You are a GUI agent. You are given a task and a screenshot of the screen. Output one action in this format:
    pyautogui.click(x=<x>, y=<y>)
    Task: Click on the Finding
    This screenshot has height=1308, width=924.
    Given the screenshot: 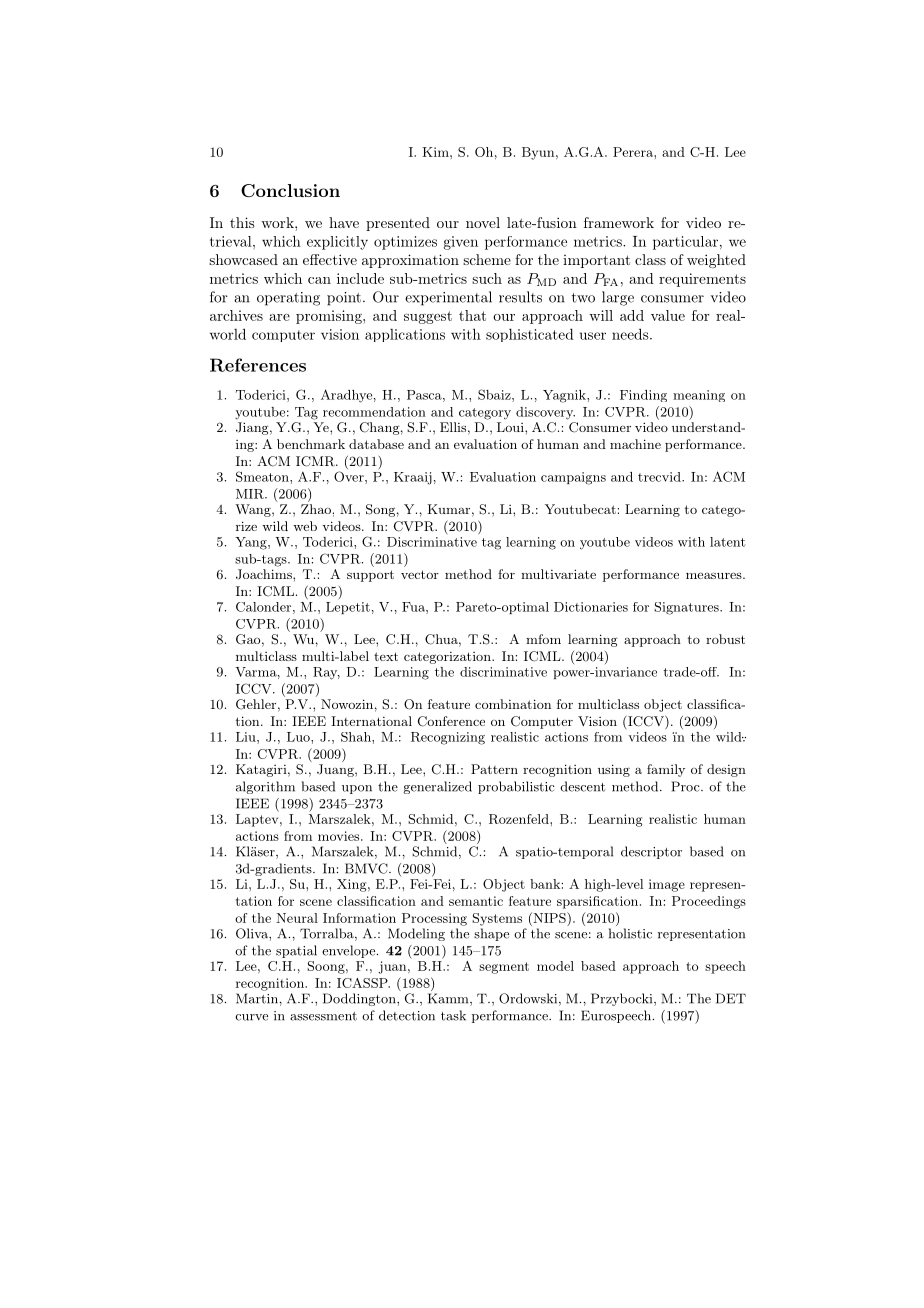 What is the action you would take?
    pyautogui.click(x=643, y=396)
